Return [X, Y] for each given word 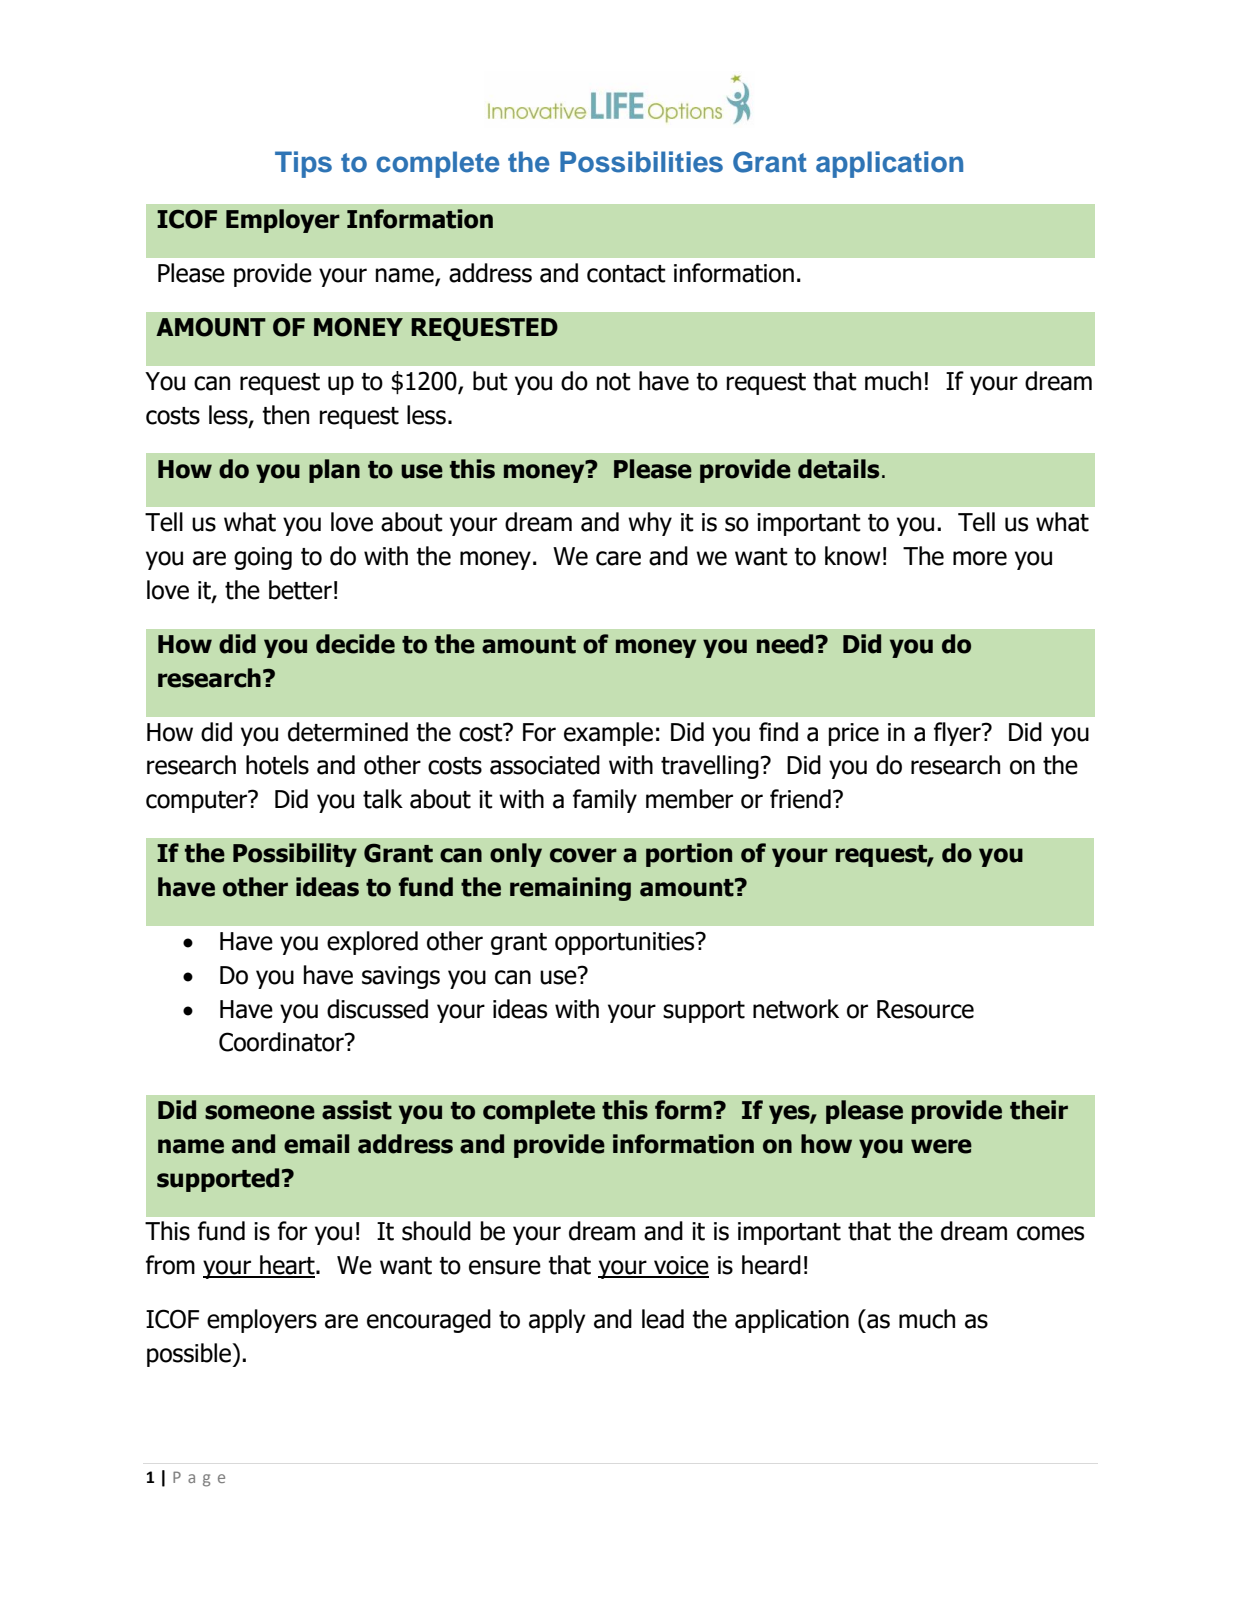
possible [190, 1355]
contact [626, 274]
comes [1050, 1233]
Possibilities [641, 162]
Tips [303, 164]
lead [663, 1319]
